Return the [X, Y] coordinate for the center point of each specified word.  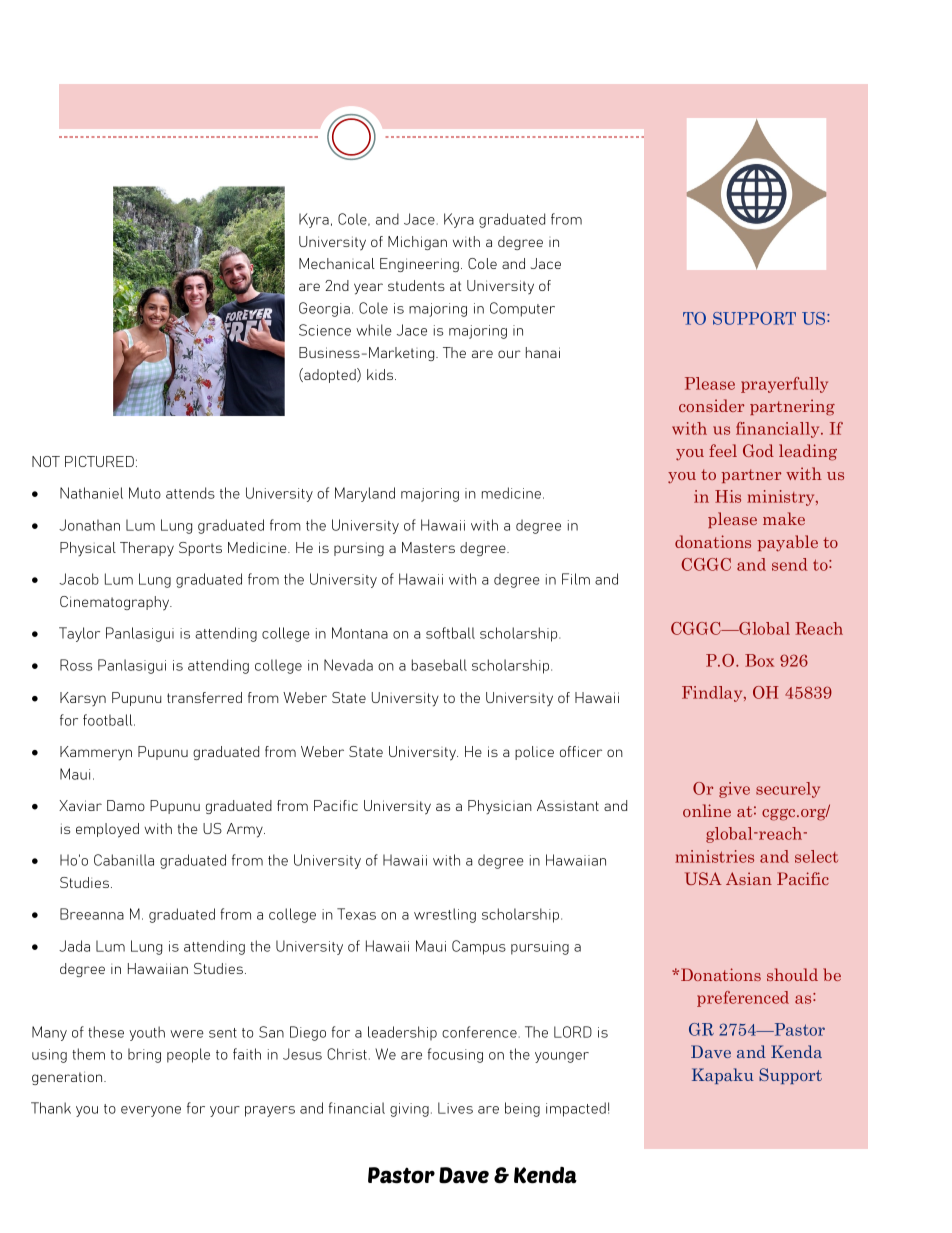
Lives [455, 1108]
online [707, 810]
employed [107, 830]
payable [787, 543]
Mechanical [337, 263]
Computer [522, 309]
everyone [151, 1111]
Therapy [147, 549]
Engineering [419, 265]
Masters [428, 547]
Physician [500, 807]
